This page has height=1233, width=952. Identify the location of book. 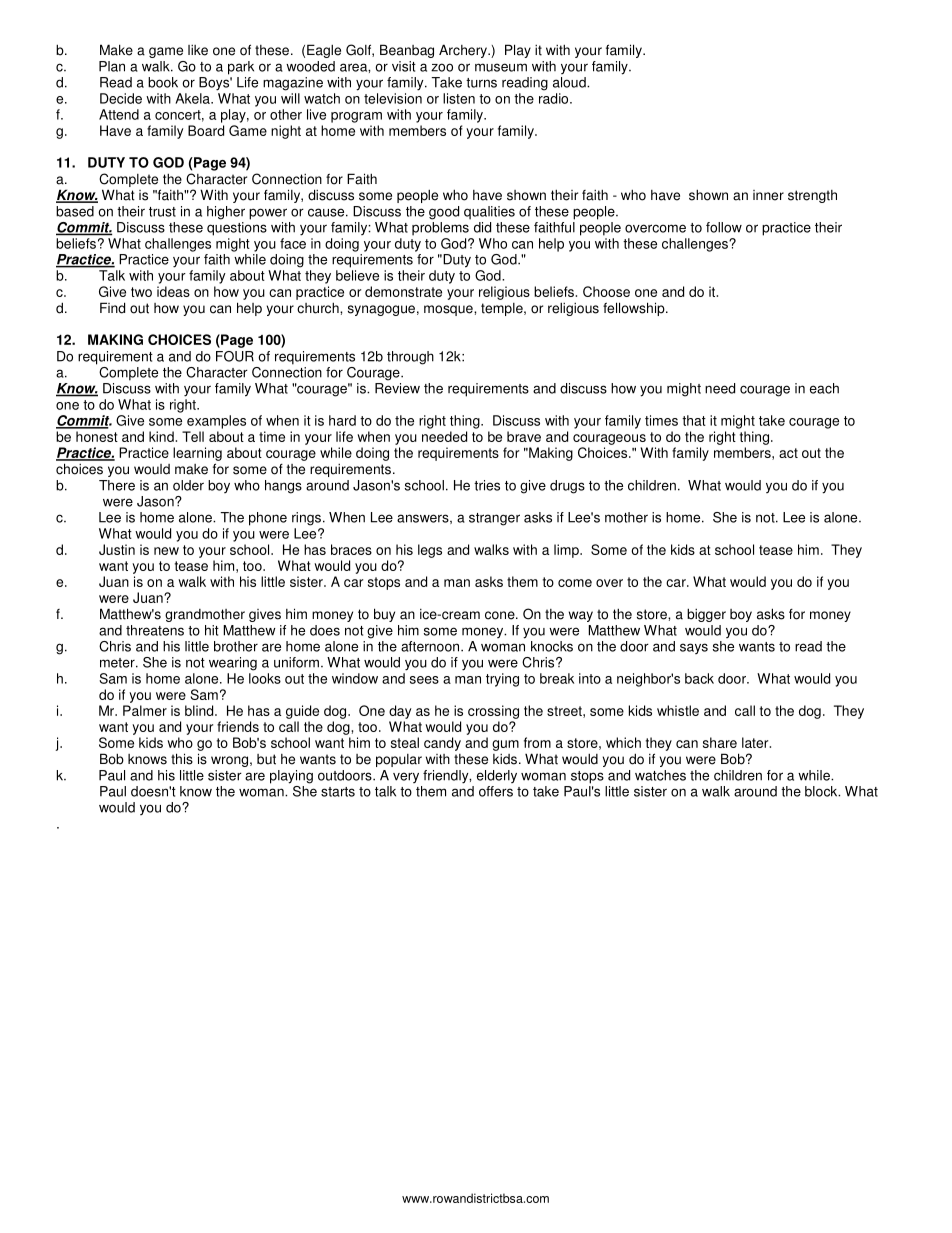
(163, 82).
